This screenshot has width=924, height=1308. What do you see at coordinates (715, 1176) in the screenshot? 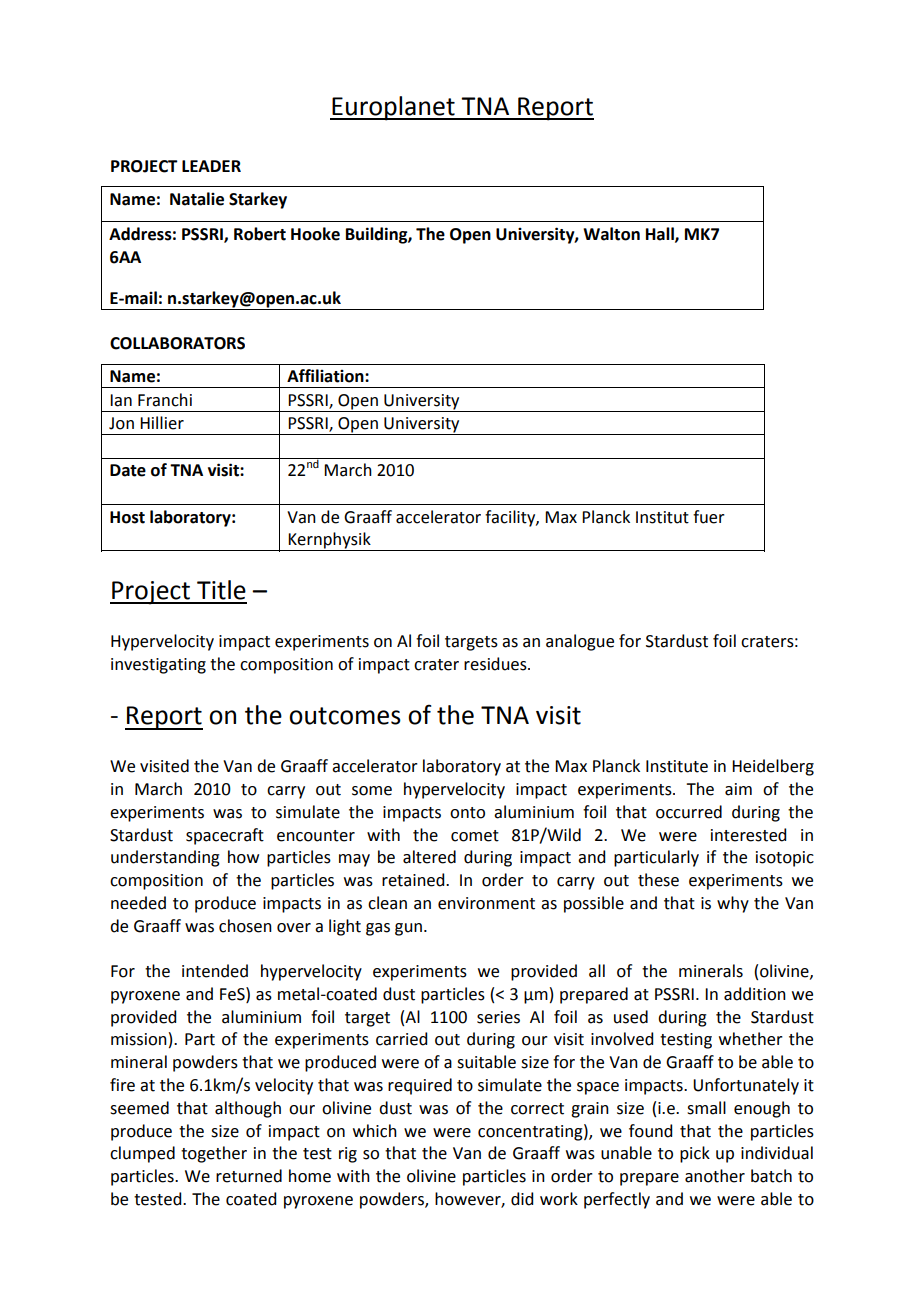
I see `another` at bounding box center [715, 1176].
